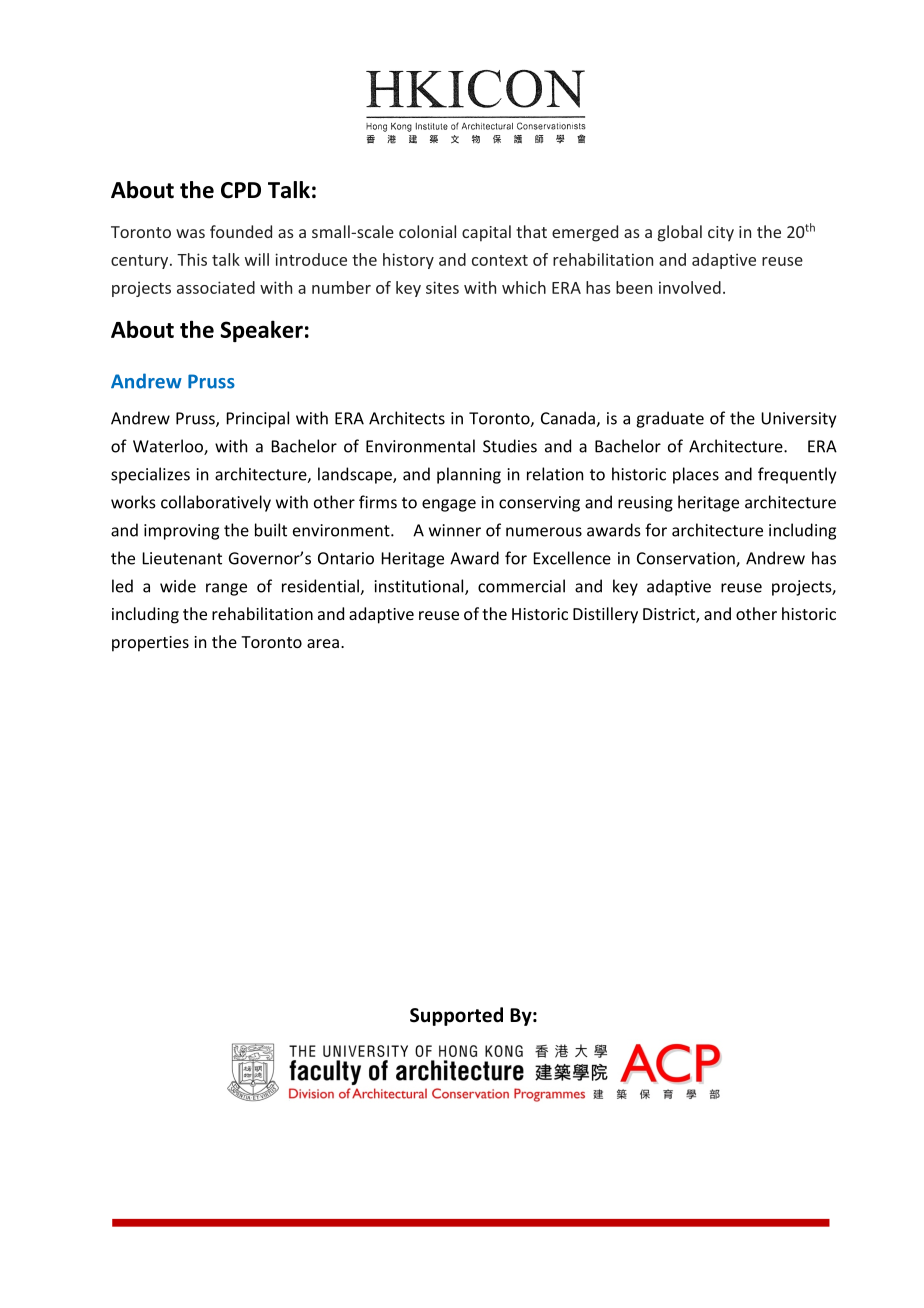  I want to click on improving, so click(181, 532).
